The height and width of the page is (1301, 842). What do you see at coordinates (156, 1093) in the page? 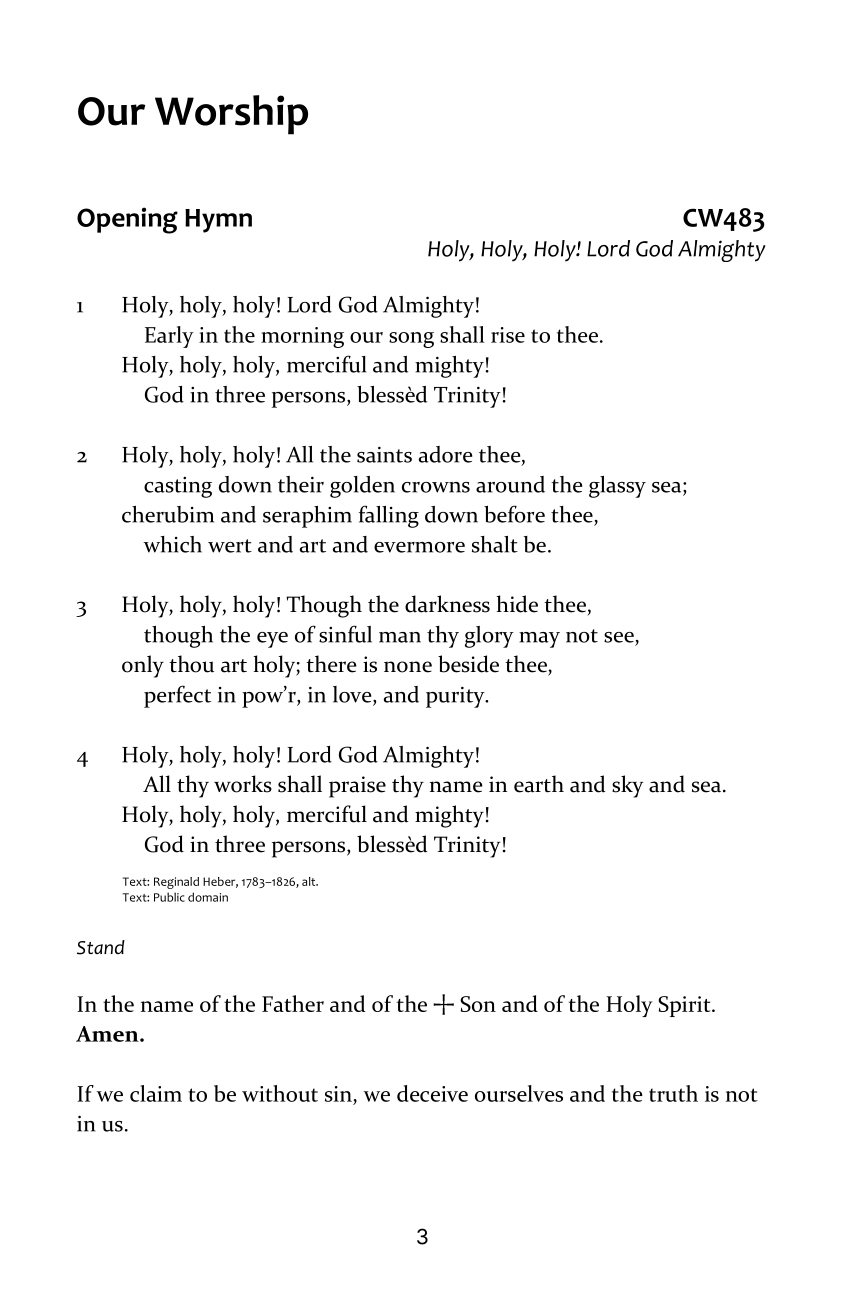
I see `claim` at bounding box center [156, 1093].
